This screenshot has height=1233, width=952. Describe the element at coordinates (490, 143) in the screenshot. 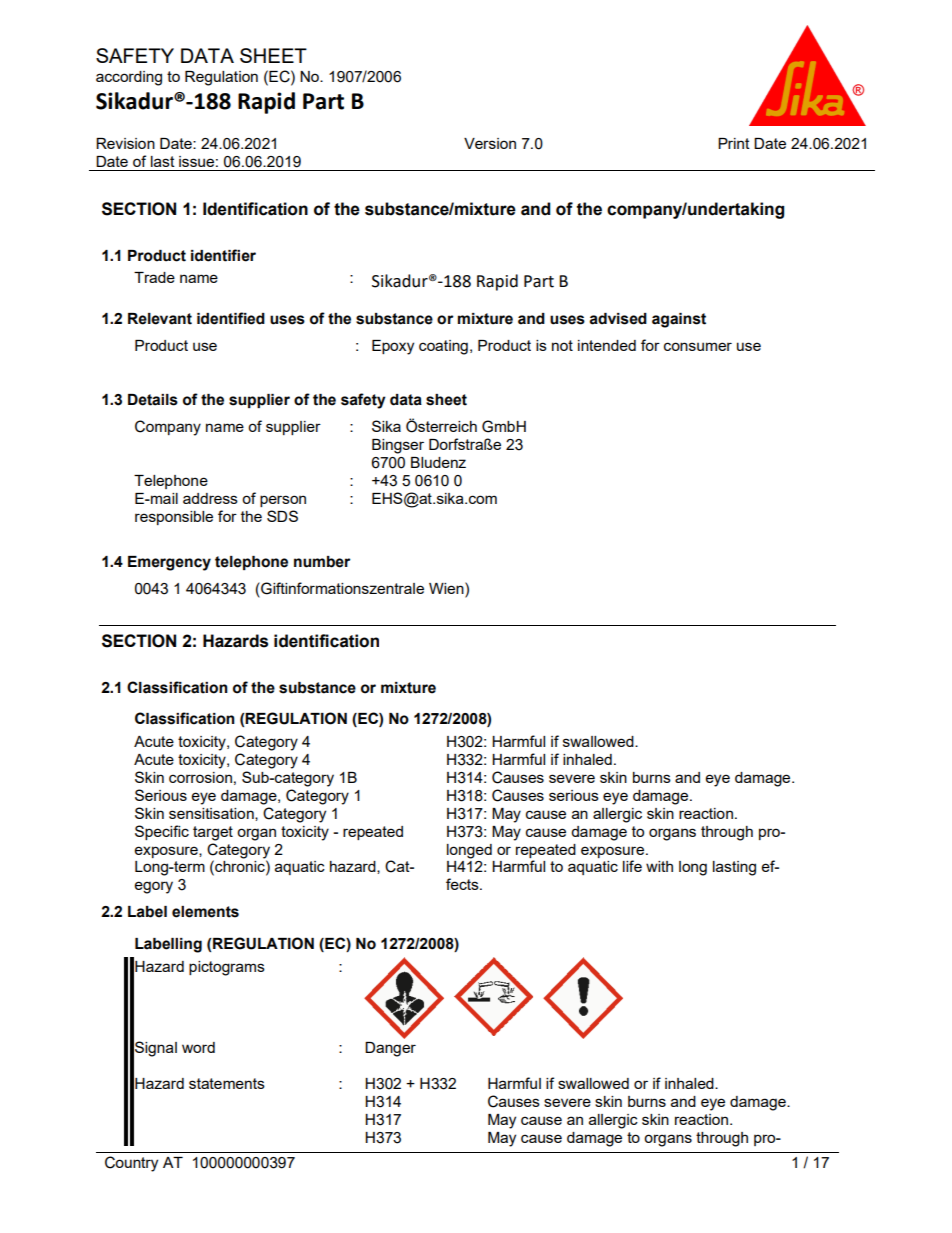

I see `Version` at that location.
